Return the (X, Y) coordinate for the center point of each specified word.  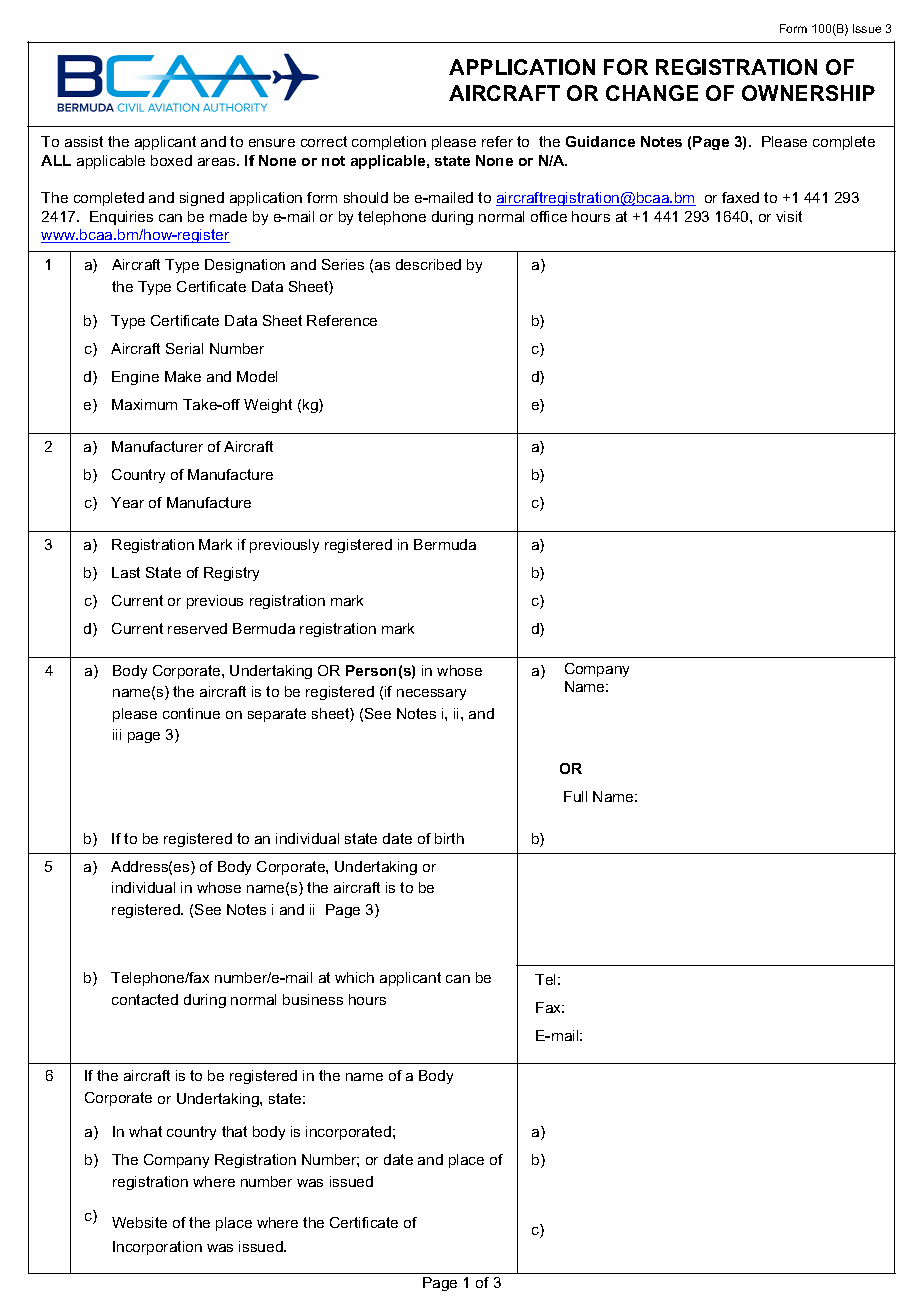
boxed (171, 160)
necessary (431, 694)
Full (575, 796)
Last (126, 572)
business (313, 999)
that (234, 1131)
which (354, 977)
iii (117, 734)
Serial (184, 348)
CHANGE (652, 93)
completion (389, 143)
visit (789, 216)
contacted (145, 999)
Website (139, 1222)
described (428, 264)
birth (449, 838)
